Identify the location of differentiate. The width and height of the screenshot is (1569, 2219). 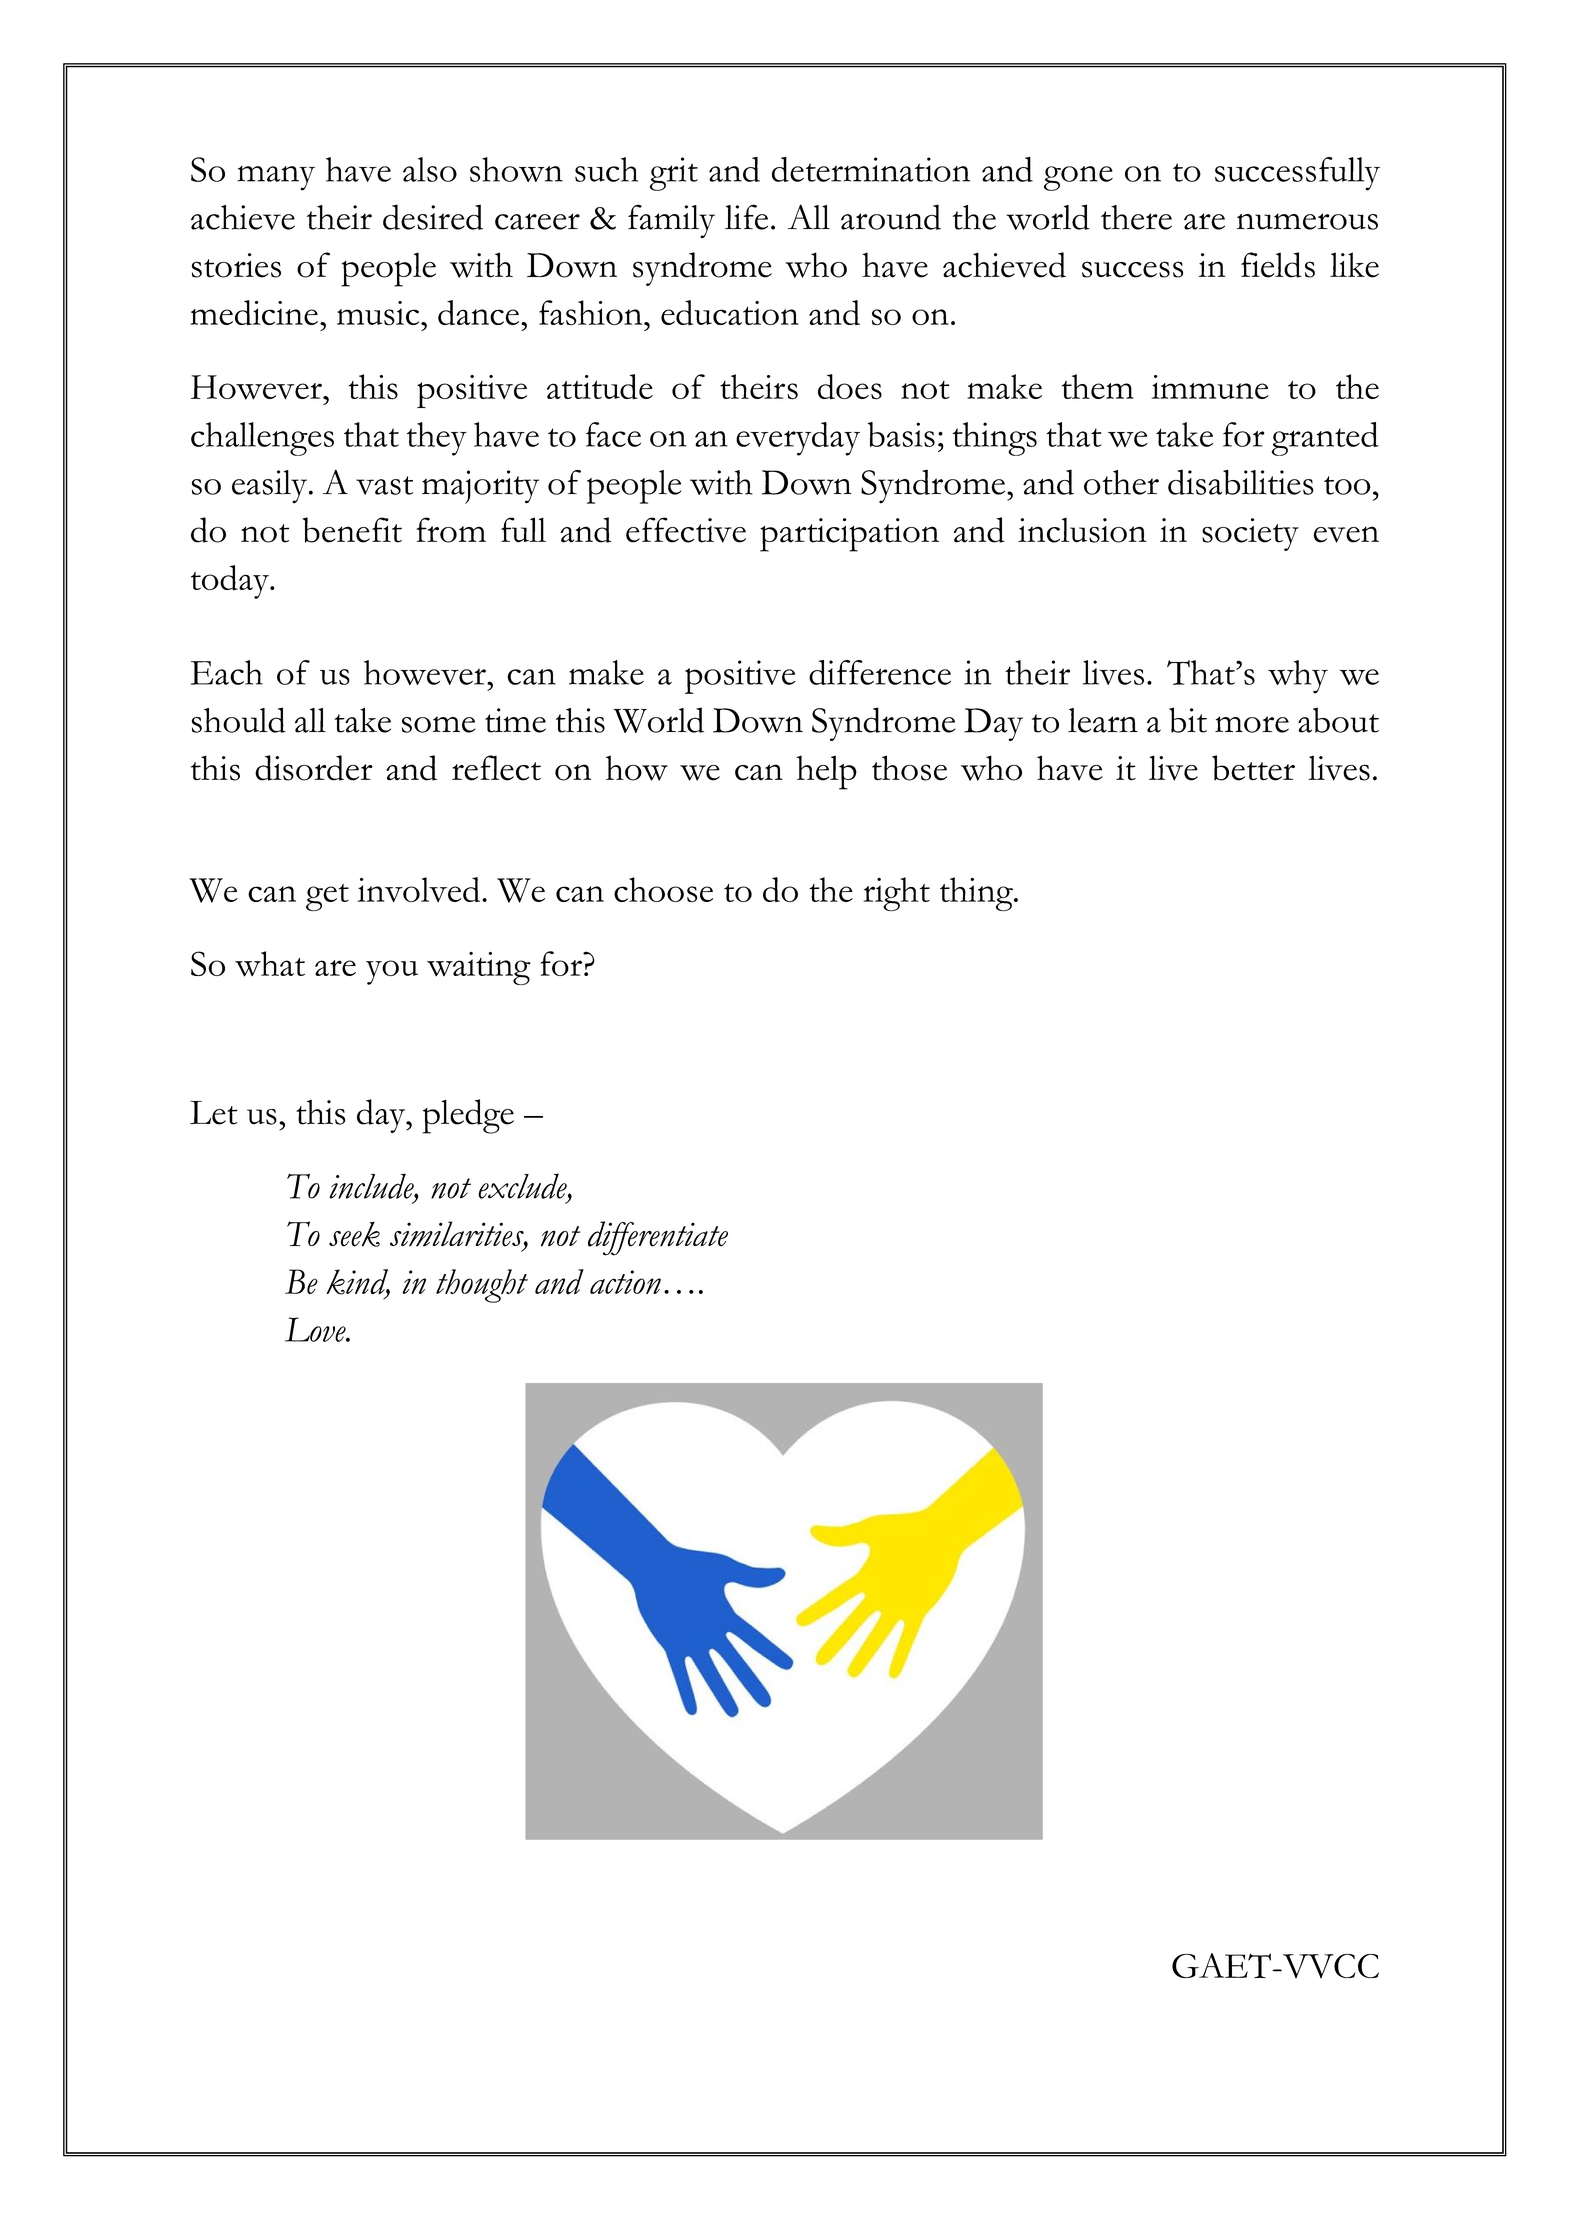
(658, 1238).
